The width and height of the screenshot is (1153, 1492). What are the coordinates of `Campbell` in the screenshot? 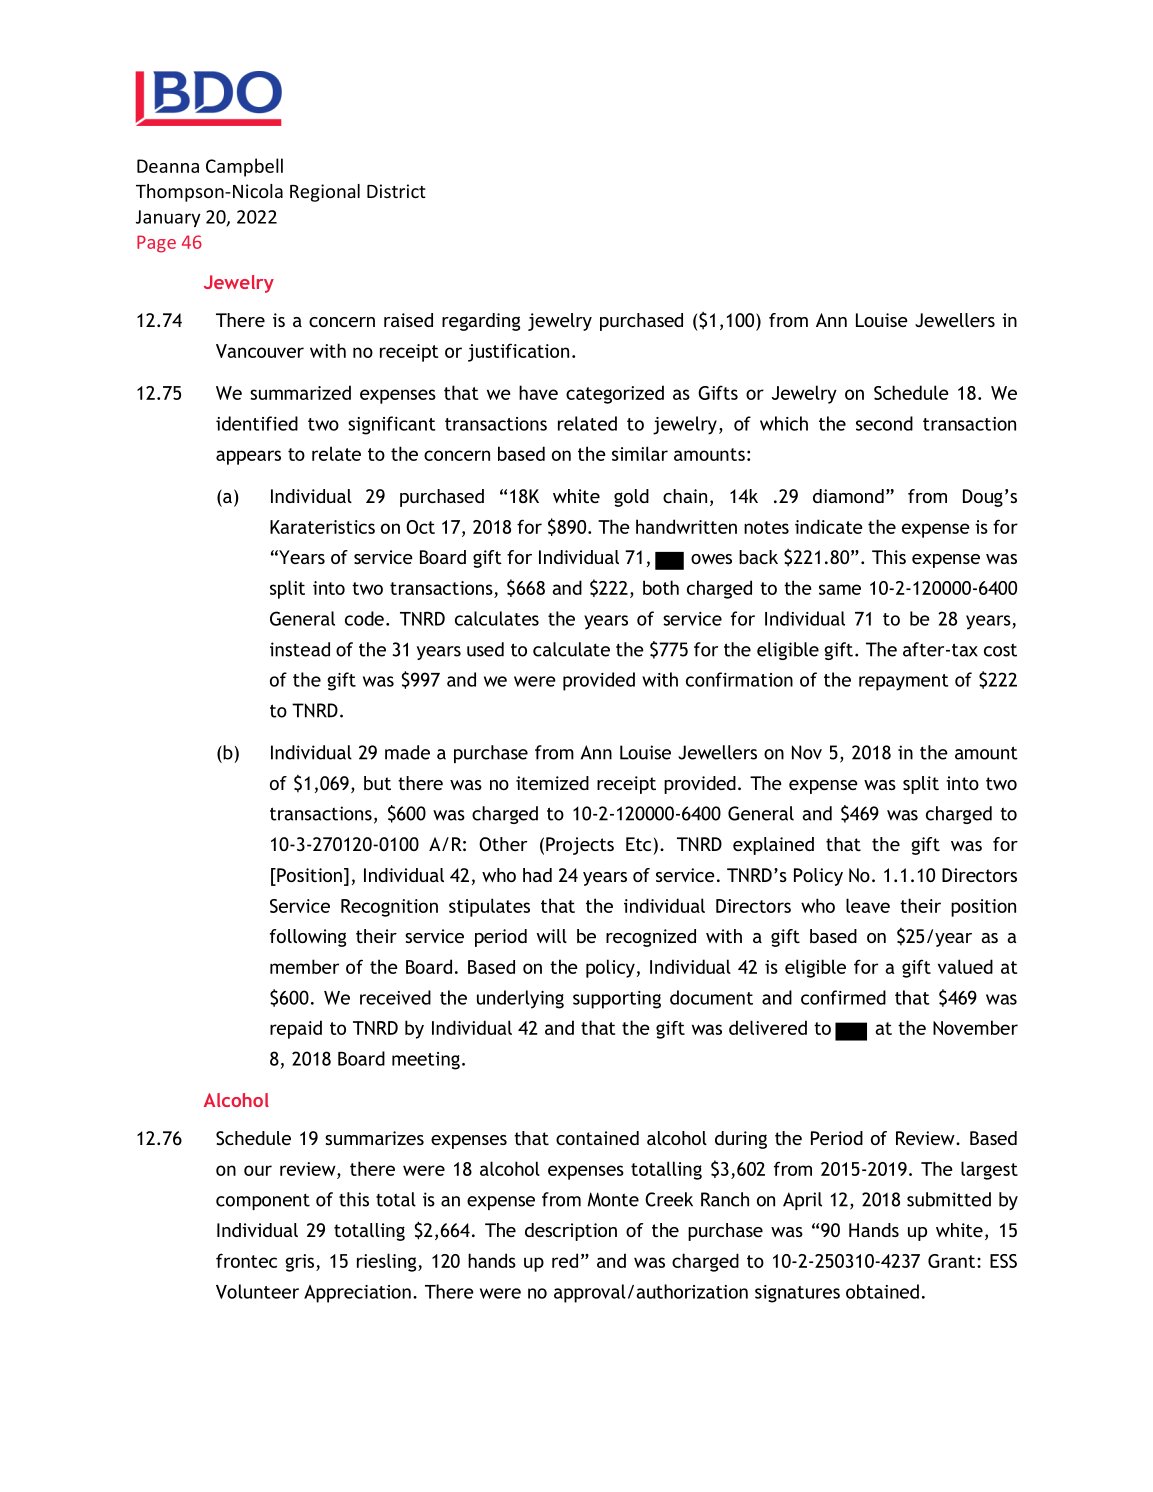 It's located at (244, 167).
